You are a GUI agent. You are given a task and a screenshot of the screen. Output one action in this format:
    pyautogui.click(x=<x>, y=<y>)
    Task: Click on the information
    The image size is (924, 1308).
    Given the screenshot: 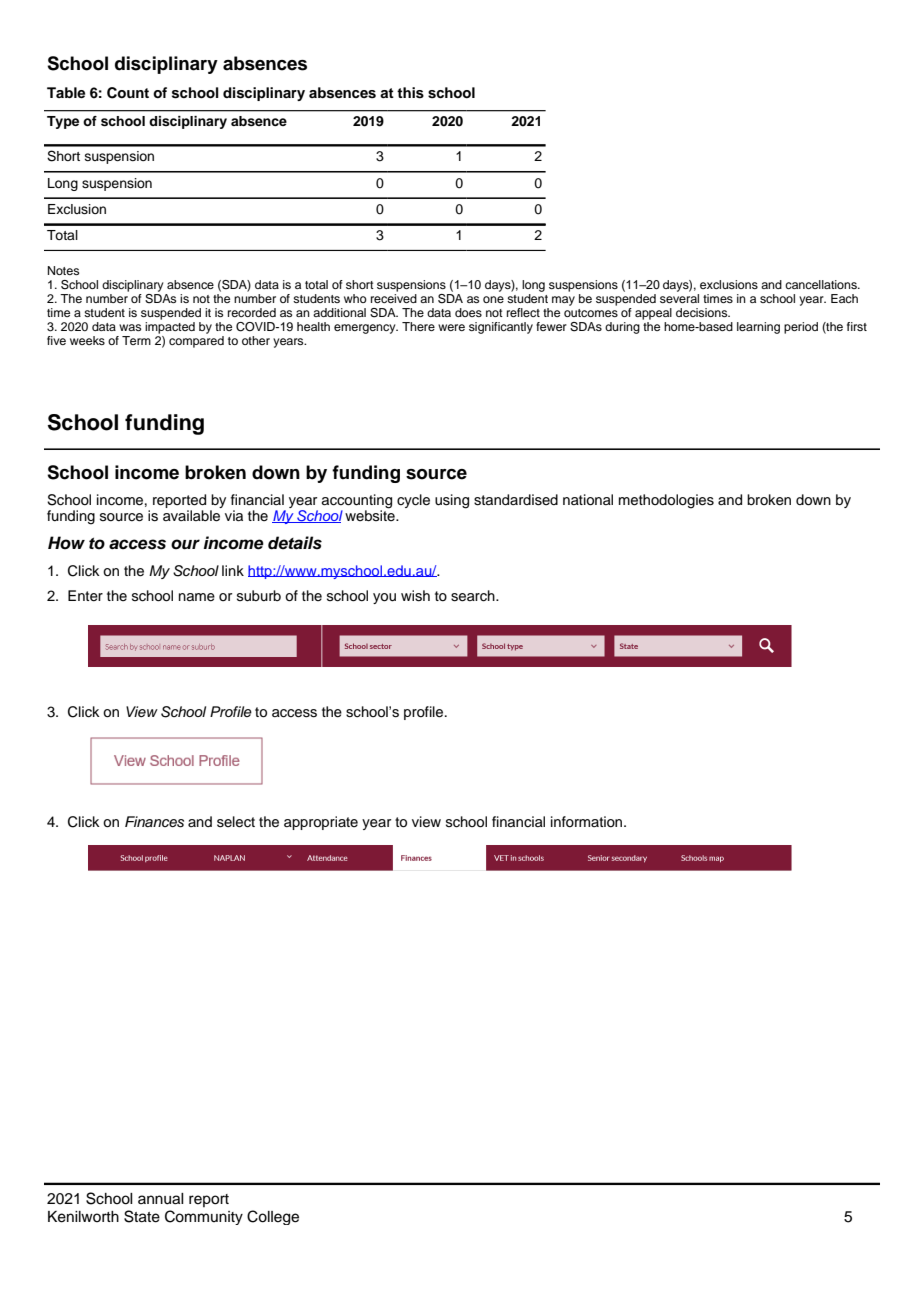 What is the action you would take?
    pyautogui.click(x=588, y=821)
